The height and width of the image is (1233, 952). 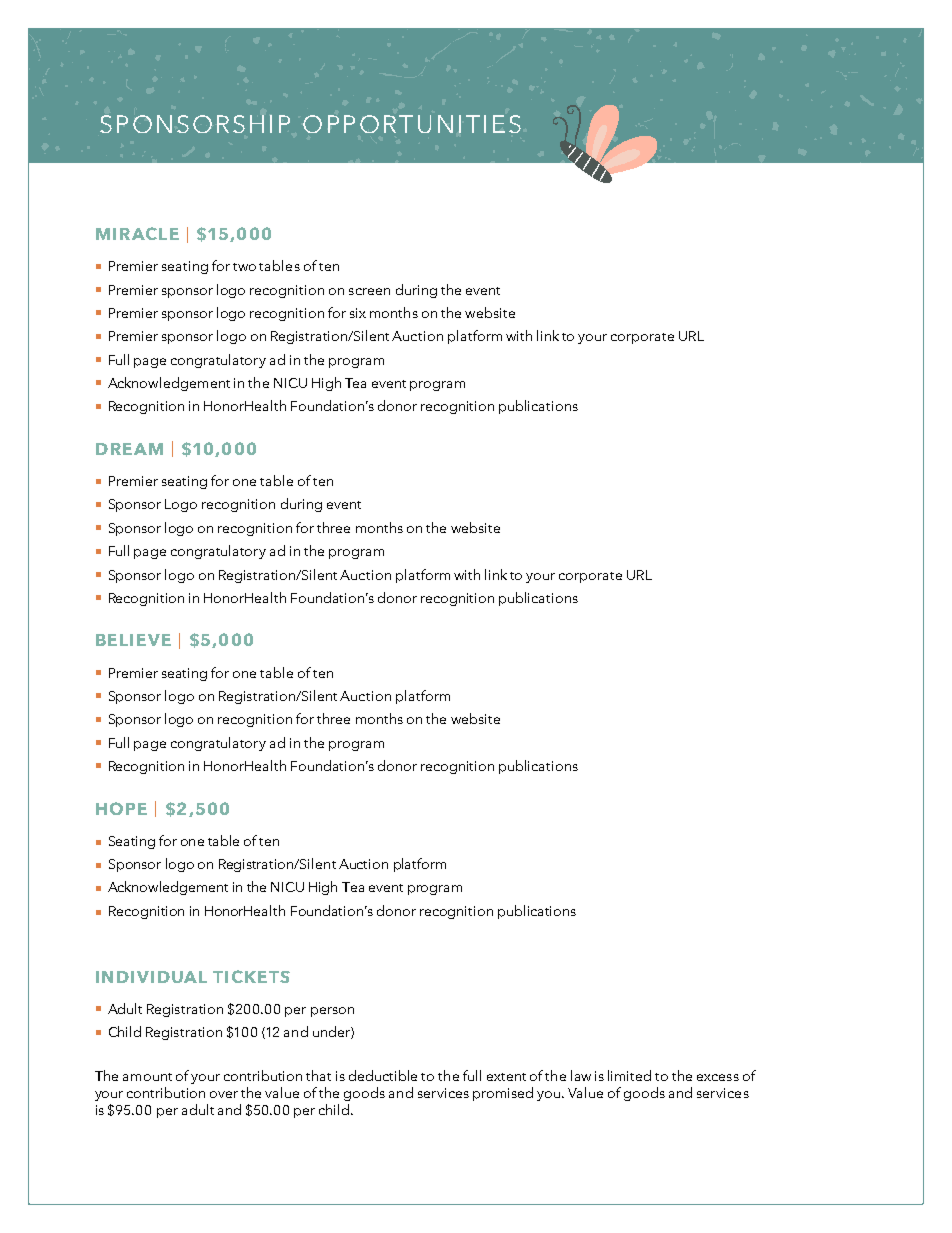 What do you see at coordinates (369, 291) in the image?
I see `screen` at bounding box center [369, 291].
